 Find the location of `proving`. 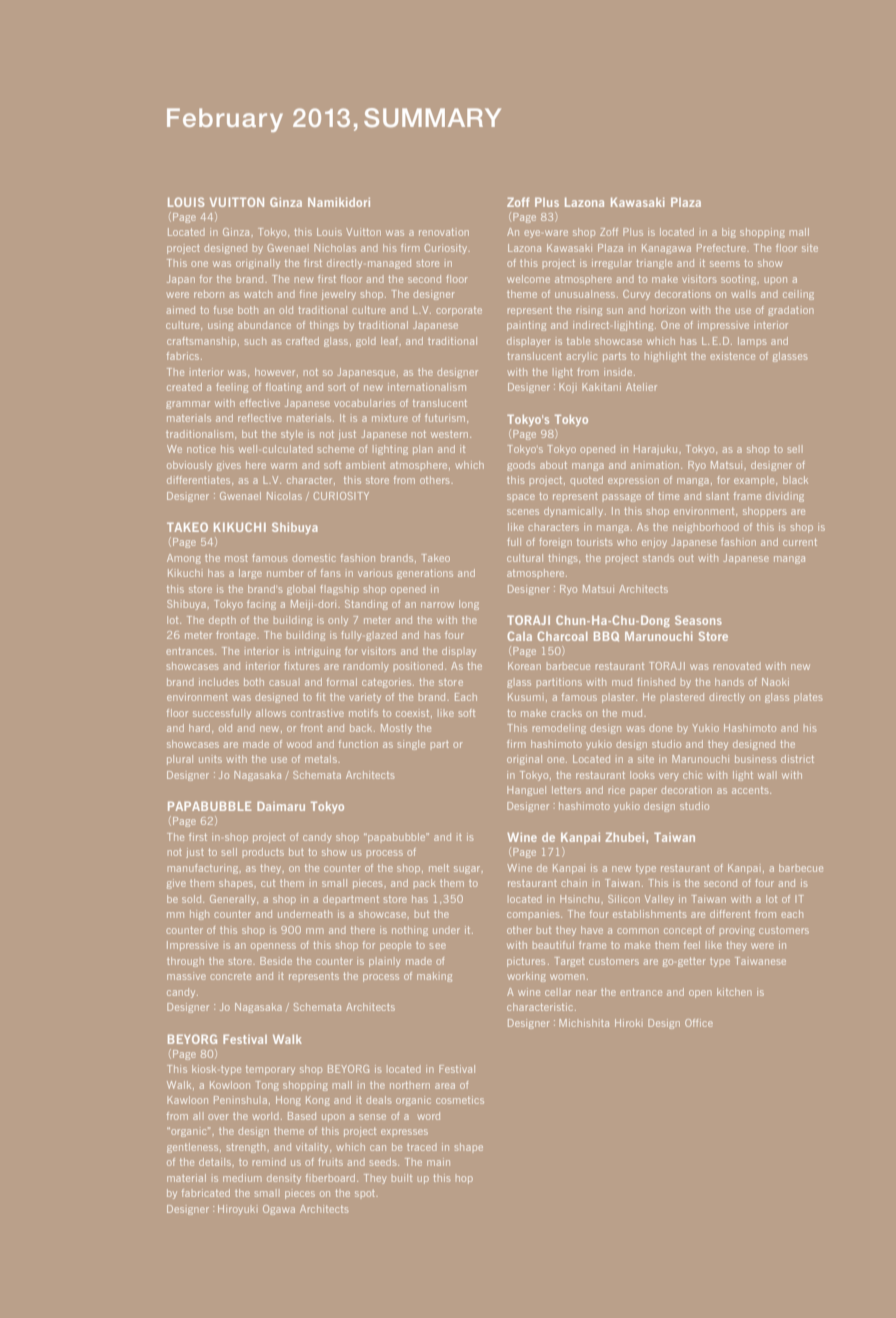

proving is located at coordinates (737, 931).
